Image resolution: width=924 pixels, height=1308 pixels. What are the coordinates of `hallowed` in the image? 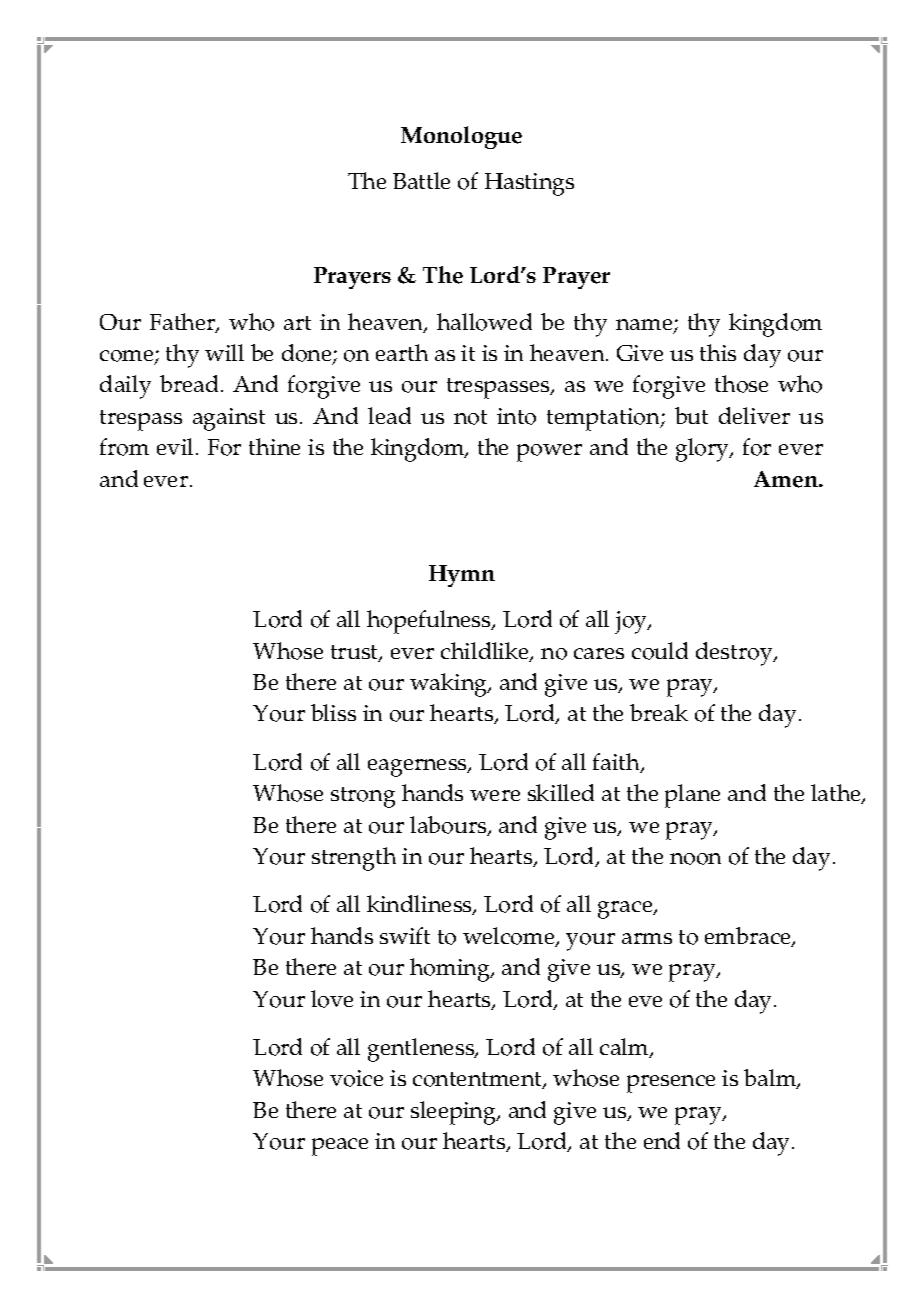 It's located at (484, 322).
